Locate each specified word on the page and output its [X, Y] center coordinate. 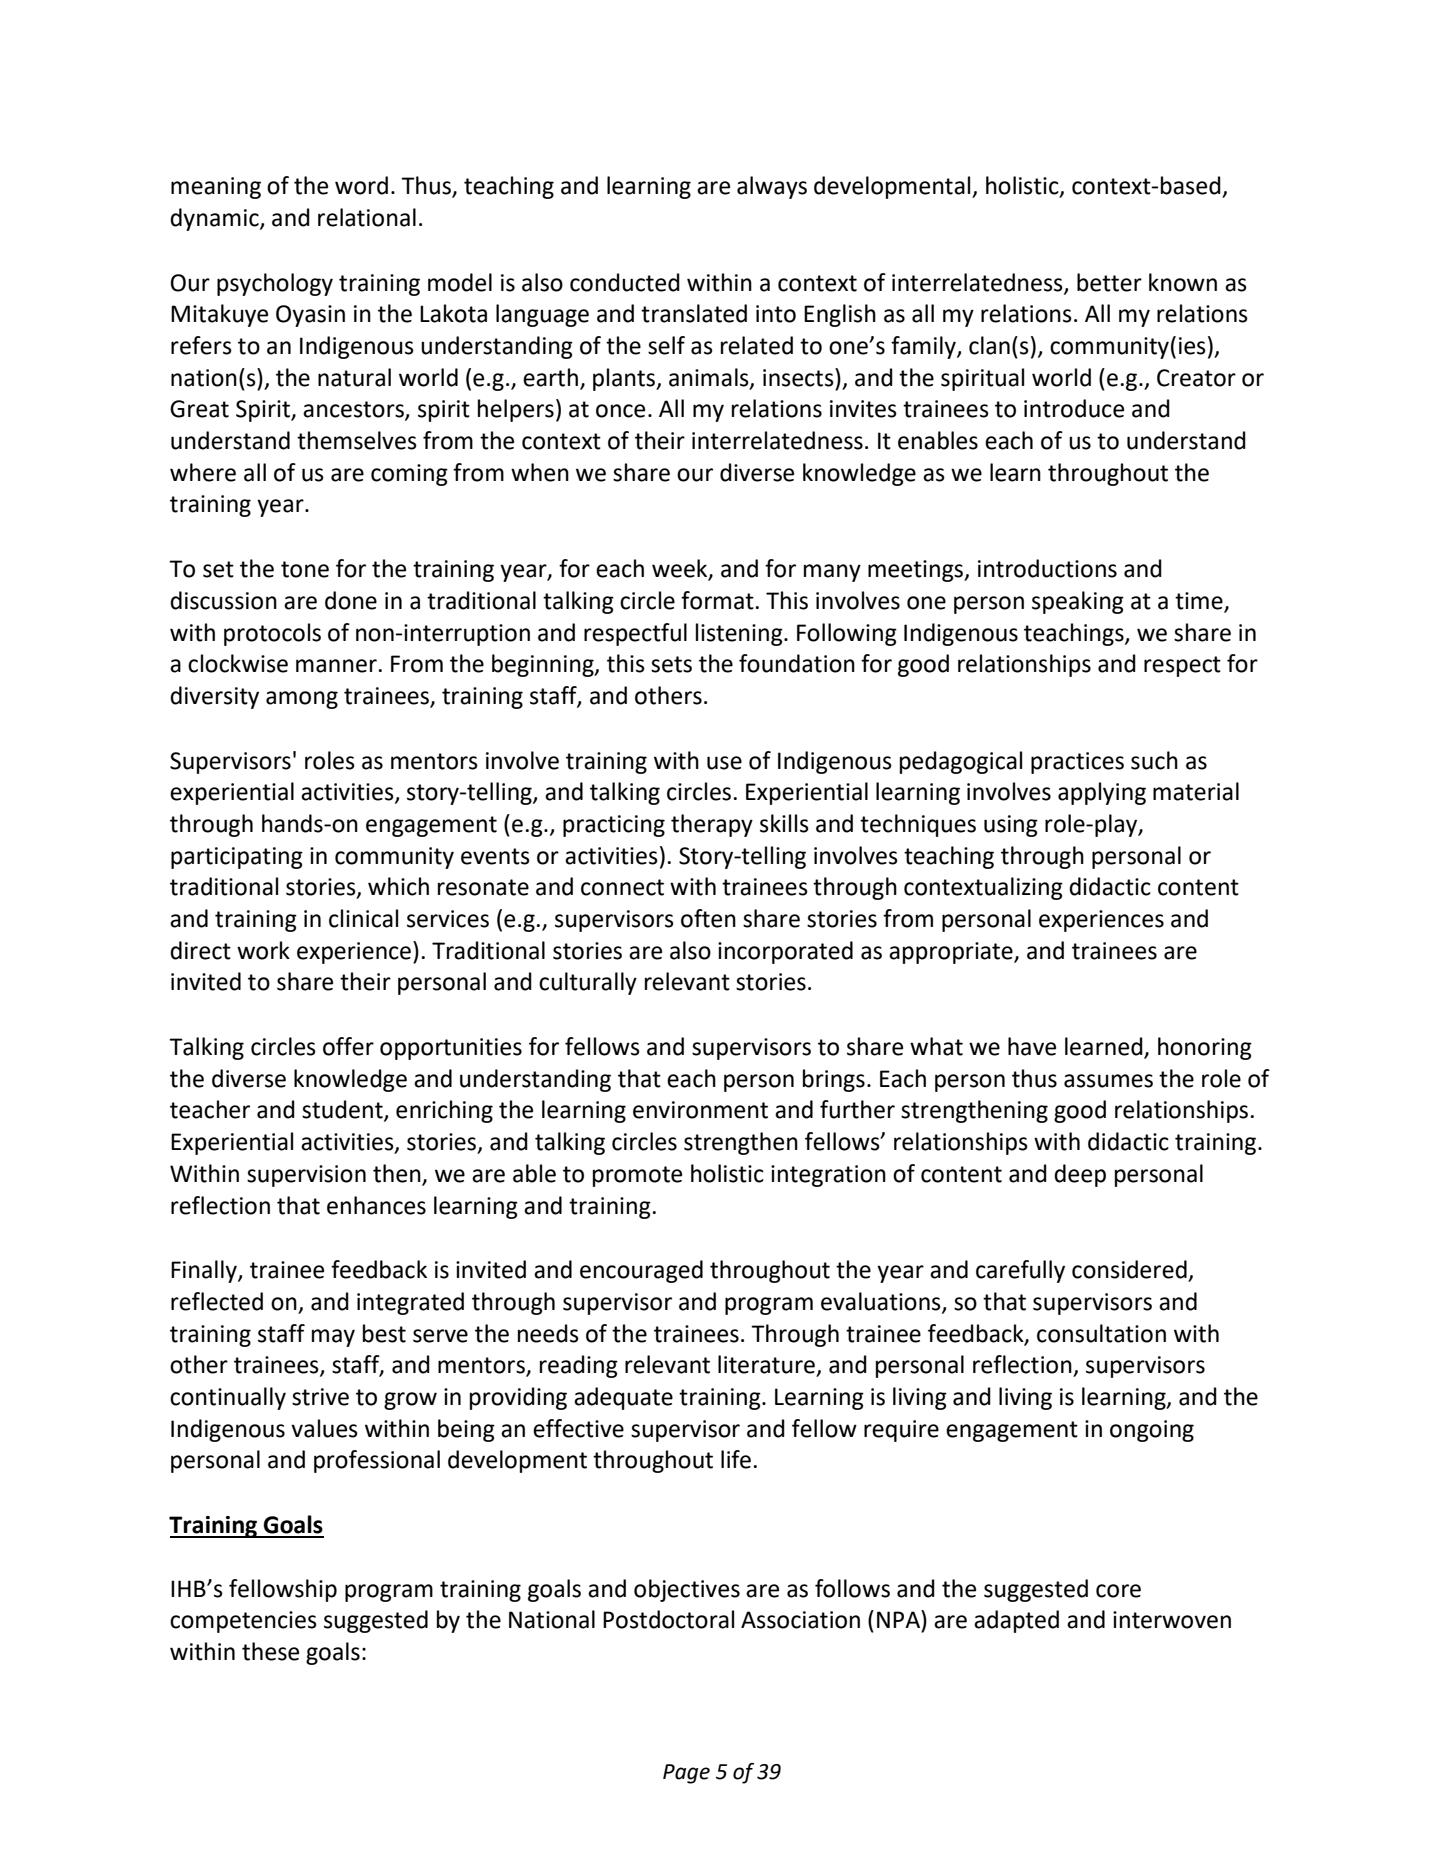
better [1109, 282]
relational [367, 217]
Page [686, 1774]
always [772, 187]
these [270, 1651]
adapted [1016, 1621]
